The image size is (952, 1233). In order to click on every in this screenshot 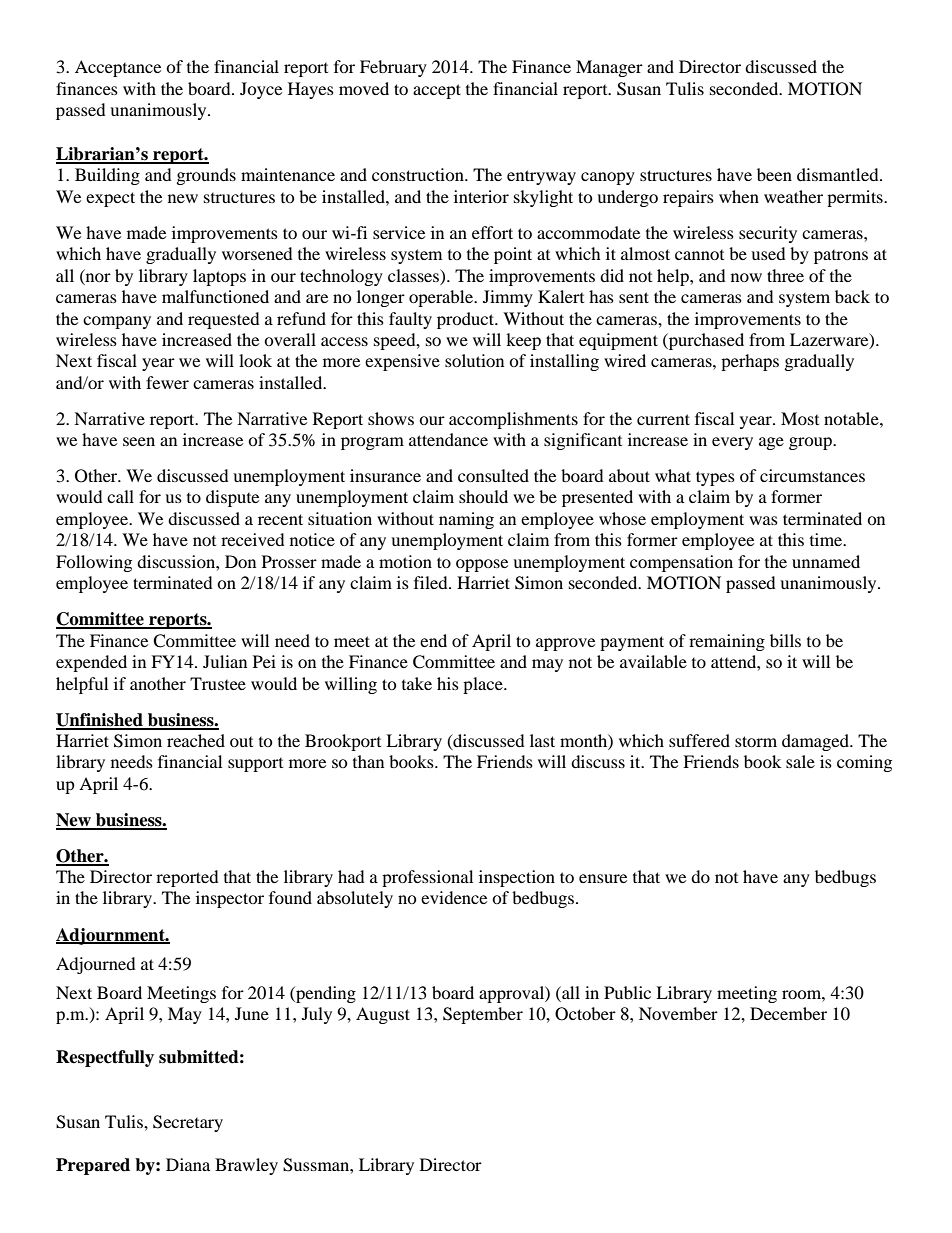, I will do `click(732, 443)`.
